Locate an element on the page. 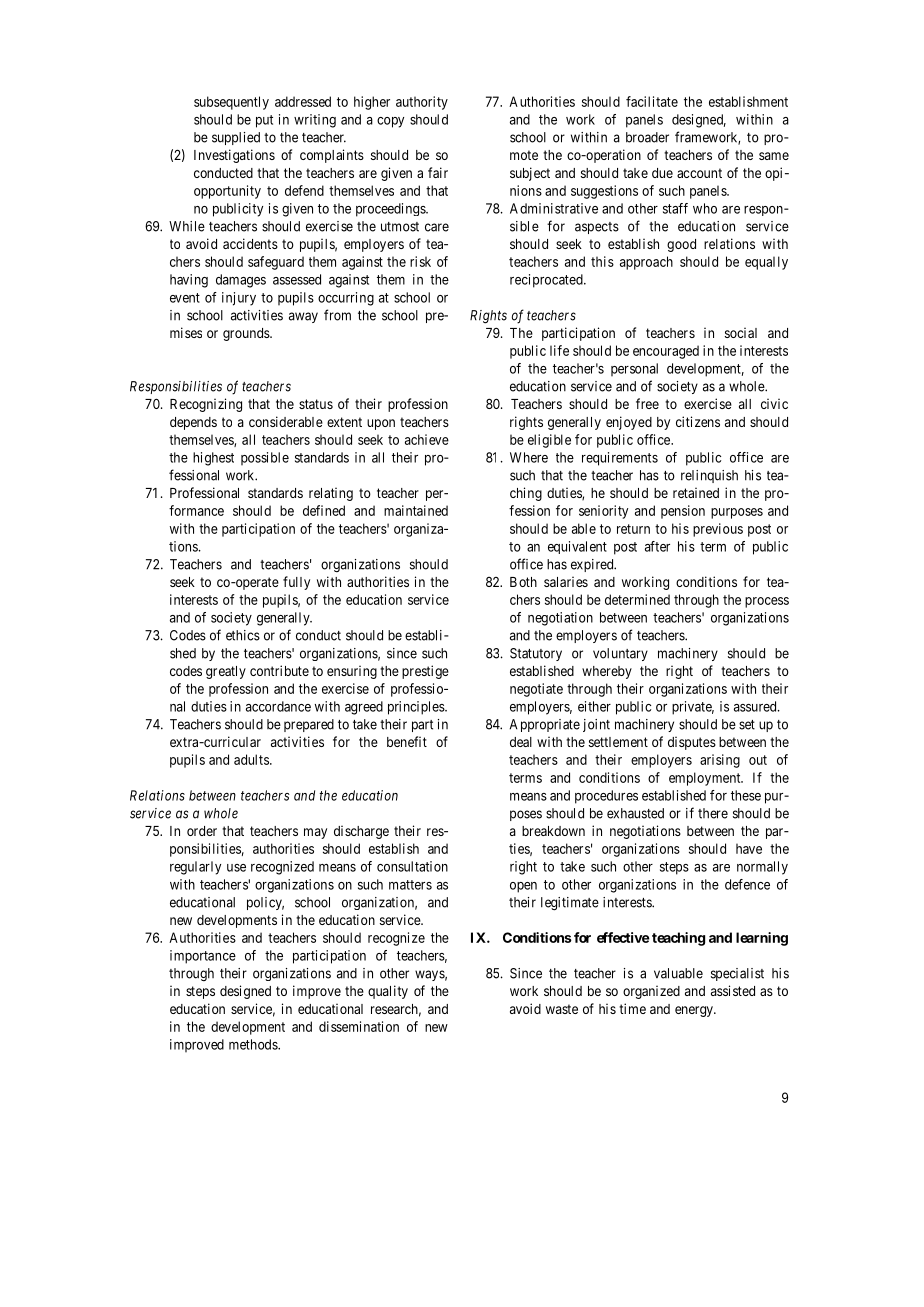 This document has height=1307, width=924. Both is located at coordinates (523, 582).
